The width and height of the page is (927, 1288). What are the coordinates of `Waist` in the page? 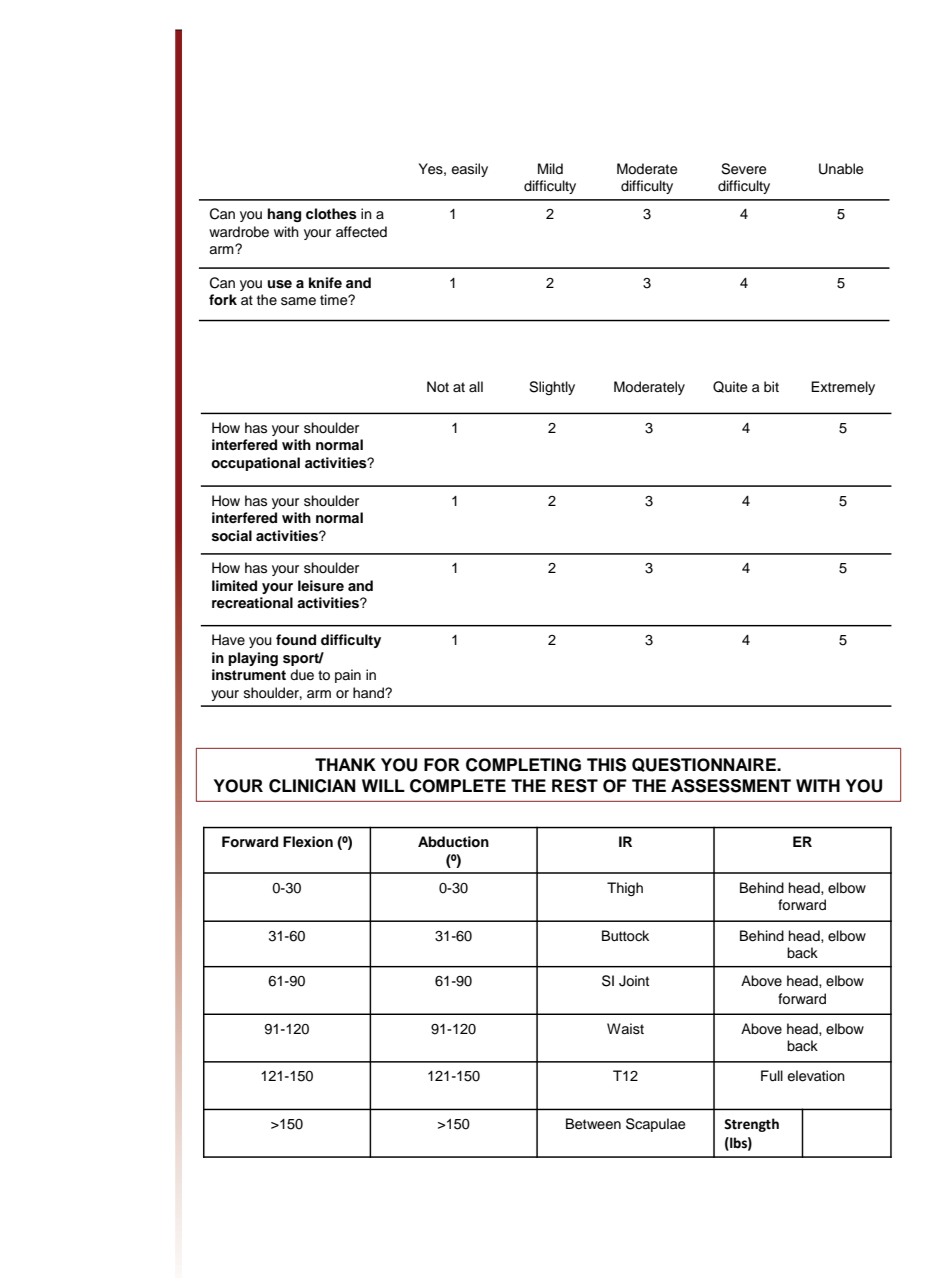 It's located at (625, 1029).
